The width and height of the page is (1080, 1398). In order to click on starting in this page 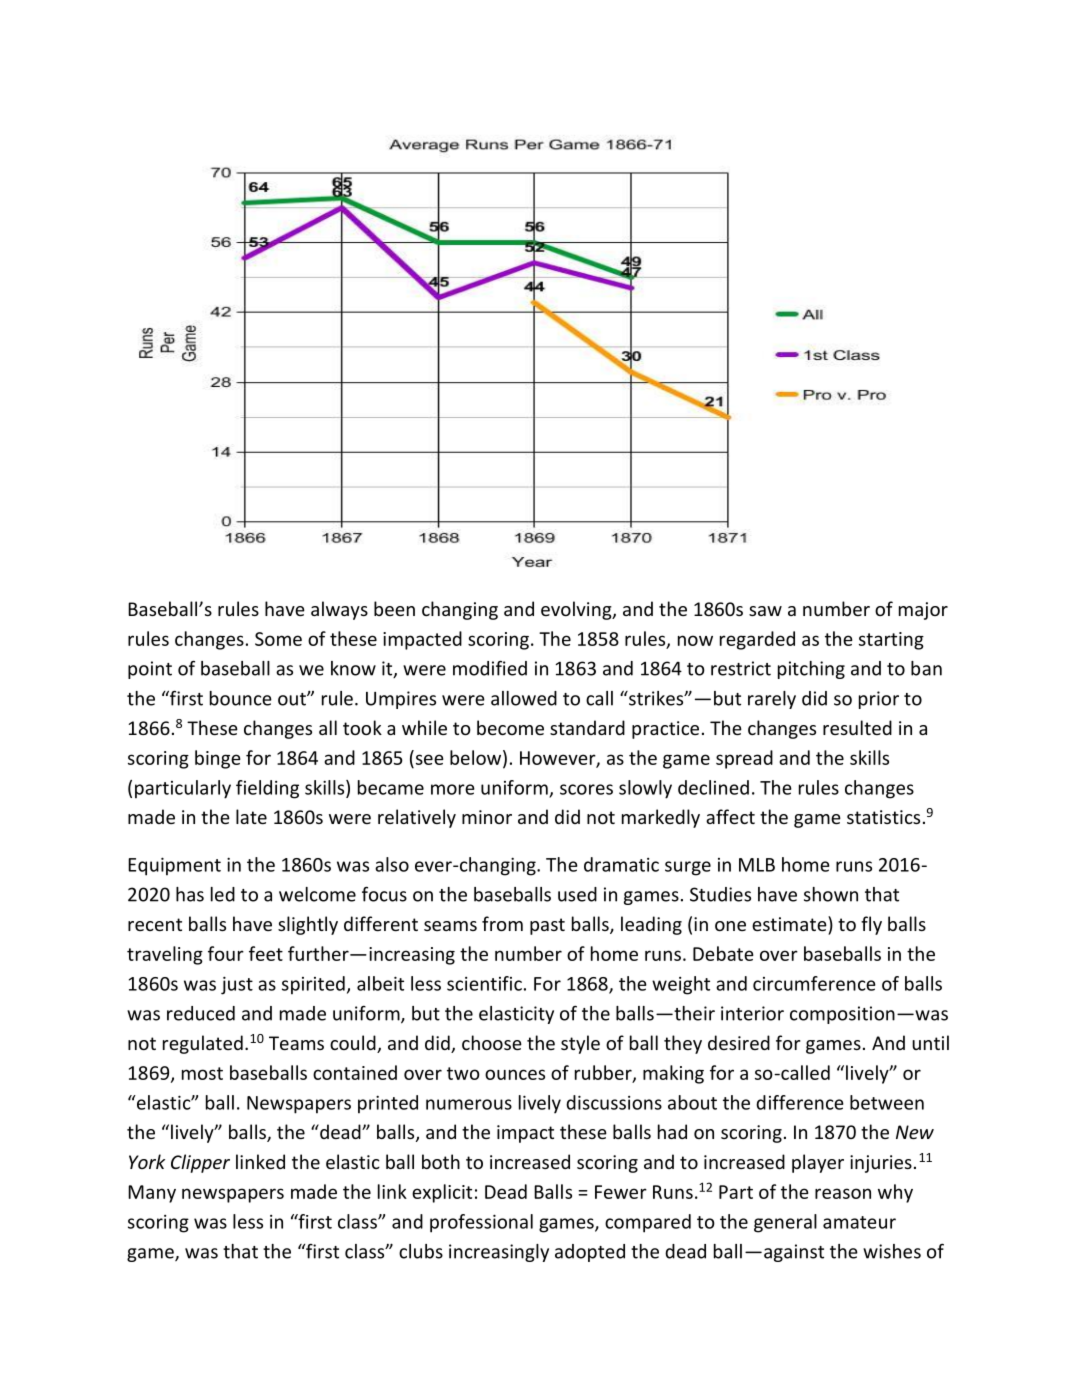, I will do `click(891, 641)`.
